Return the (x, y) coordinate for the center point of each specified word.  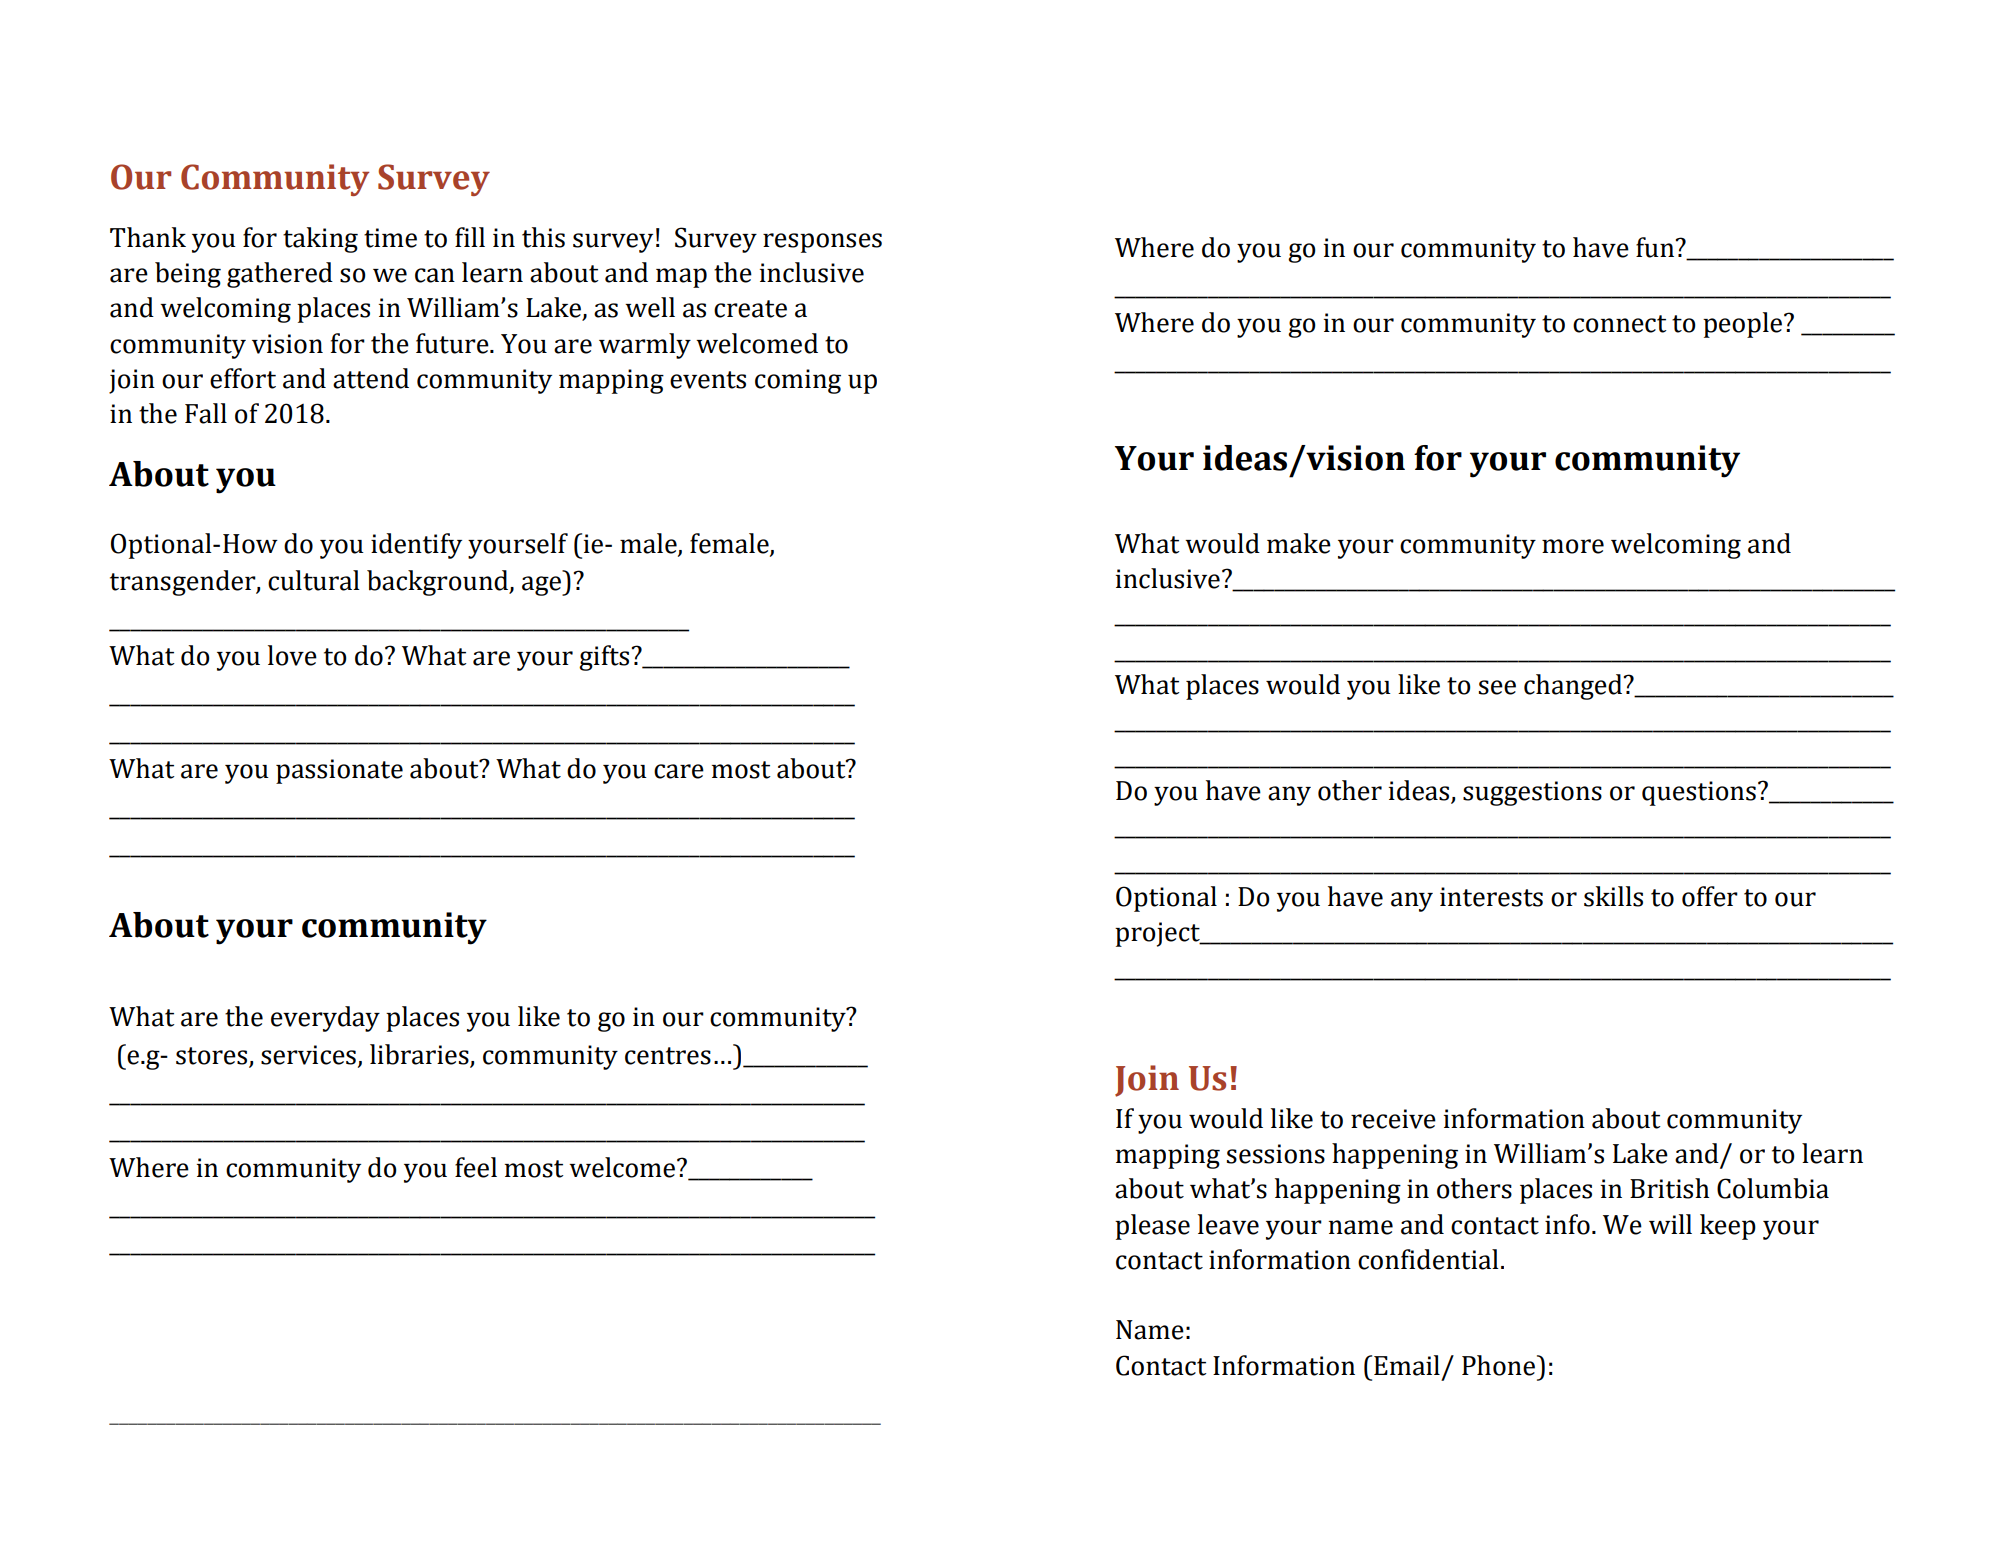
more (1573, 546)
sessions (1276, 1154)
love (292, 655)
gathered (280, 275)
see (1497, 687)
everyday (325, 1019)
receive (1393, 1119)
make (1299, 543)
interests (1491, 897)
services (308, 1055)
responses (822, 243)
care (679, 771)
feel (476, 1167)
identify (416, 546)
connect (1620, 324)
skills (1613, 896)
